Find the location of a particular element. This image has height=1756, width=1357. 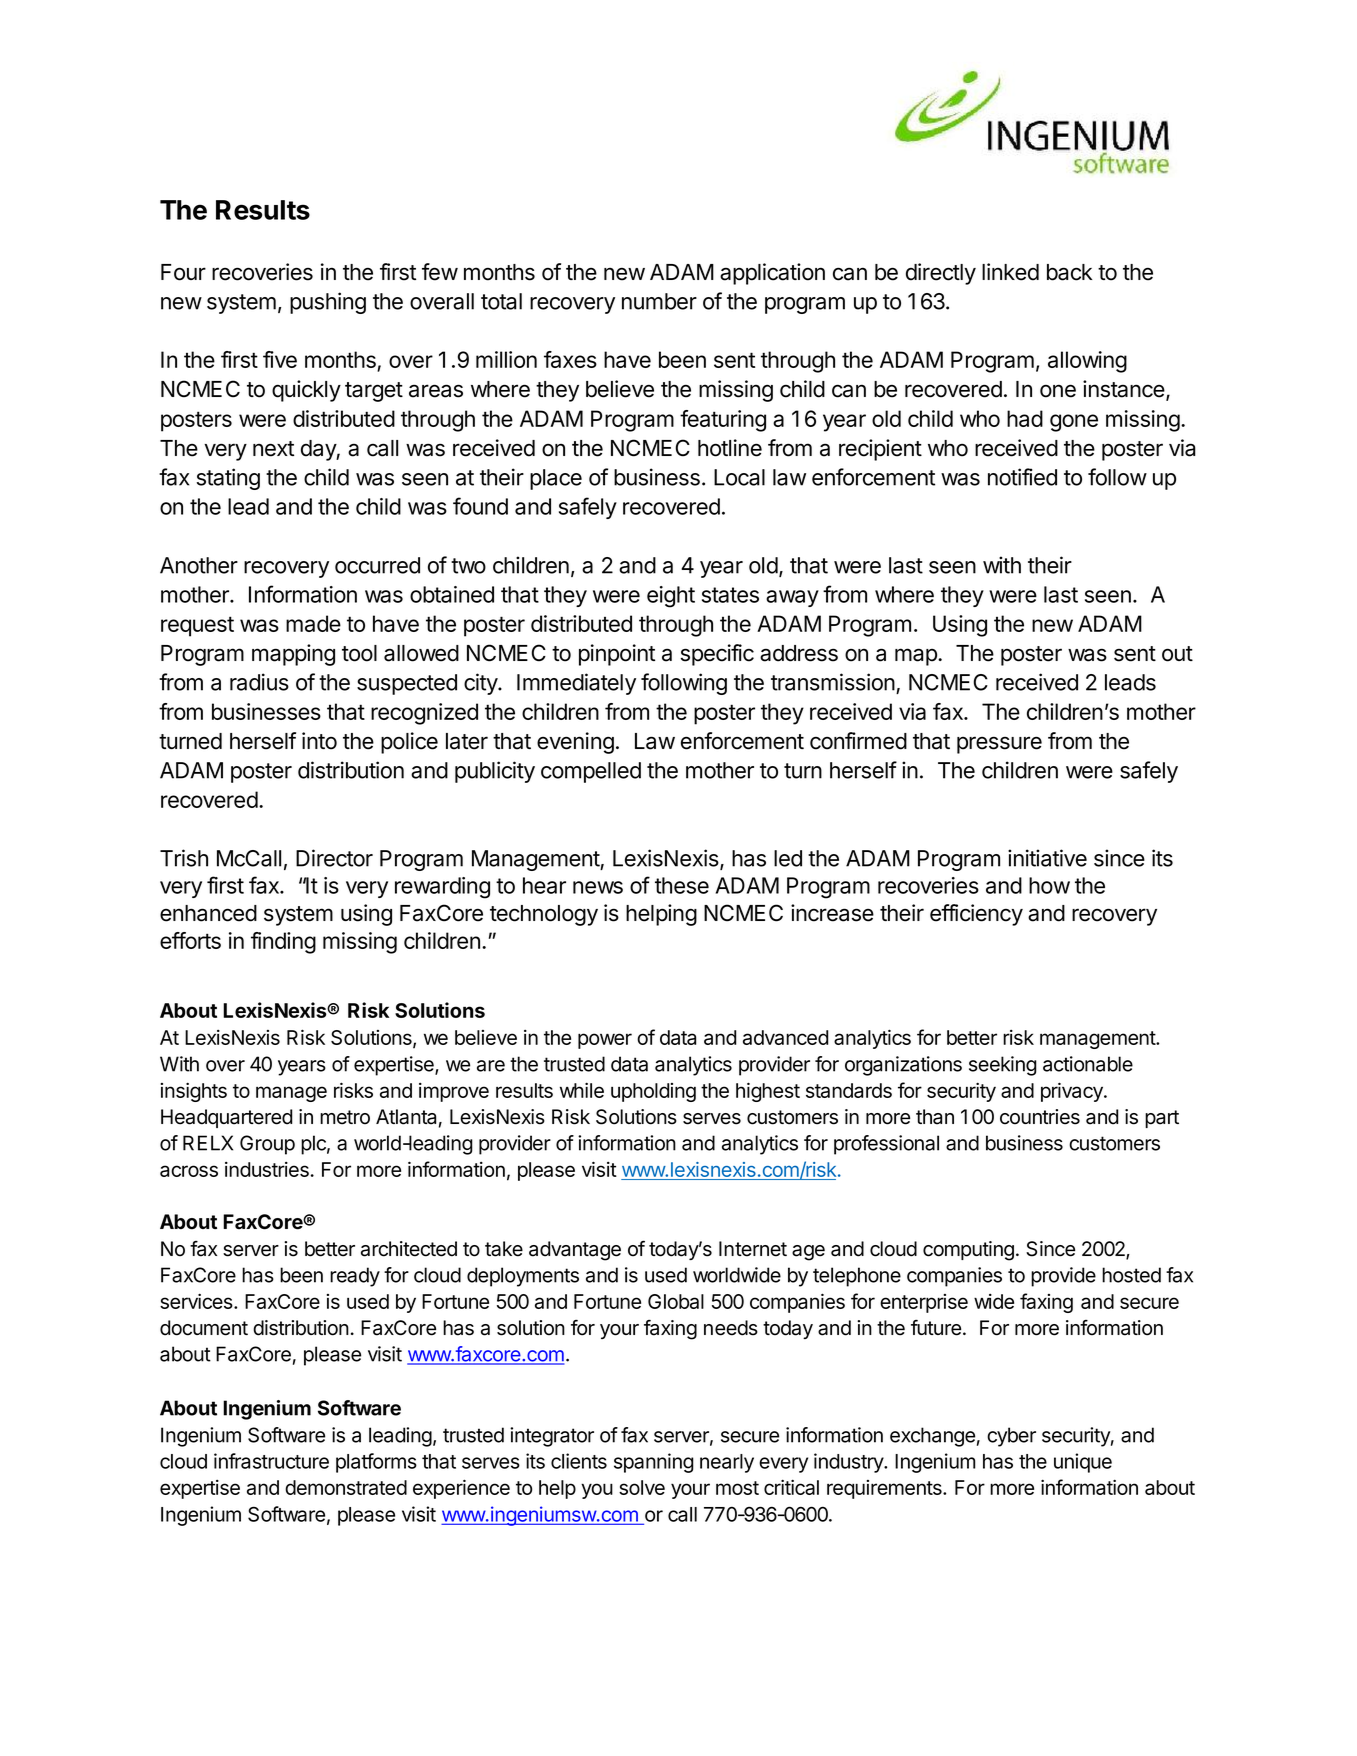

back is located at coordinates (1069, 272).
